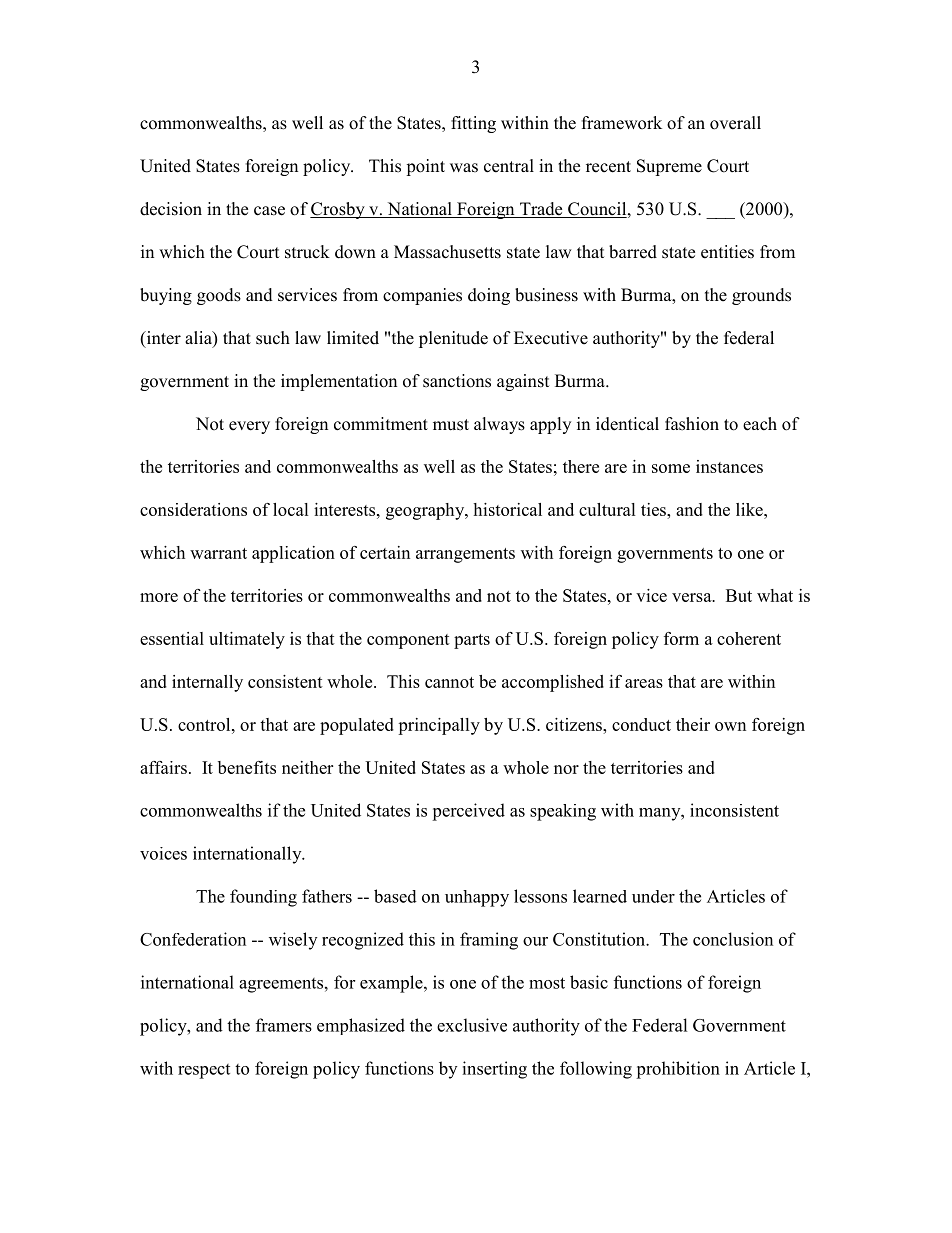 This screenshot has height=1233, width=952. What do you see at coordinates (507, 509) in the screenshot?
I see `historical` at bounding box center [507, 509].
